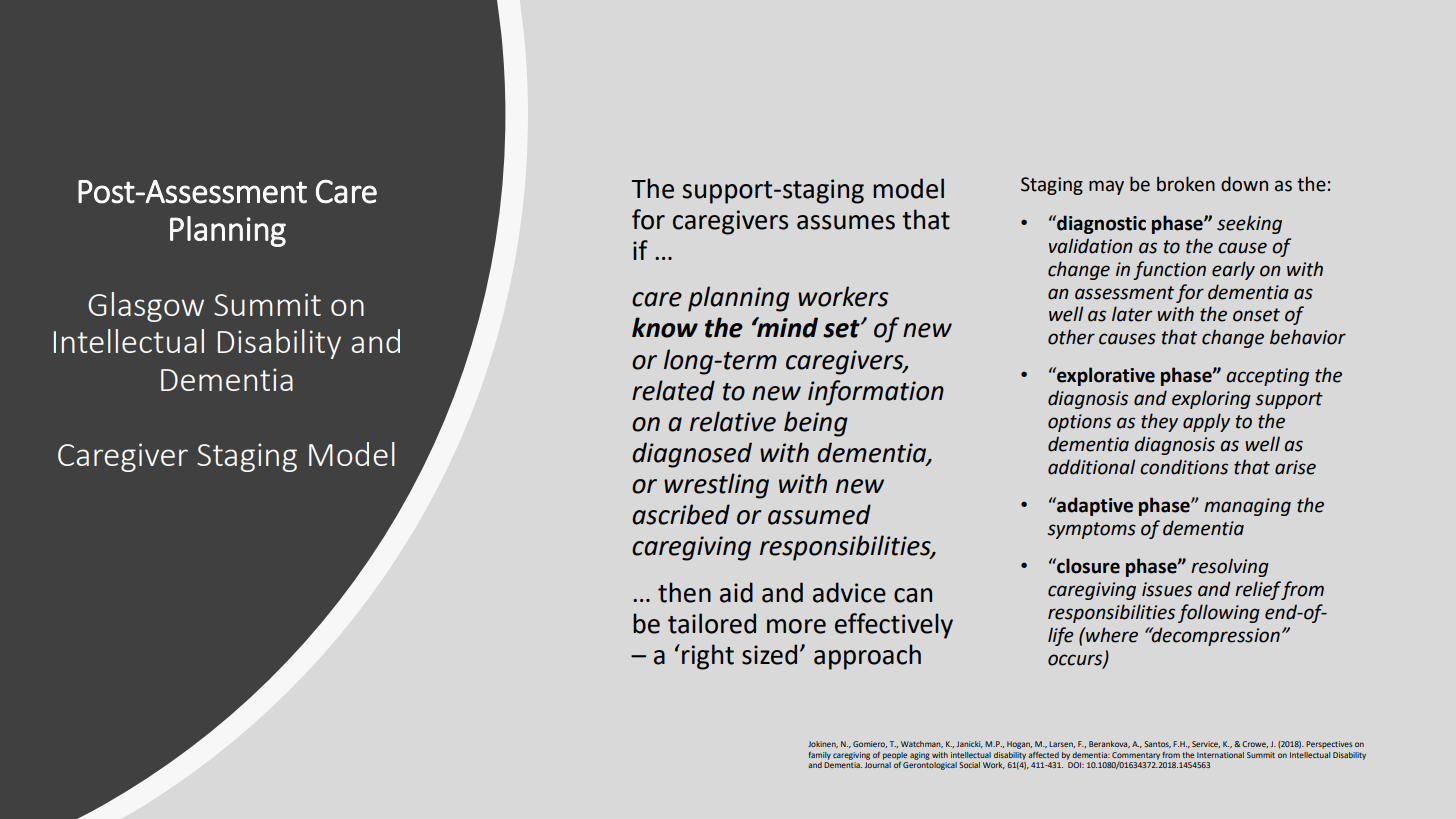  What do you see at coordinates (1184, 467) in the document?
I see `conditions` at bounding box center [1184, 467].
